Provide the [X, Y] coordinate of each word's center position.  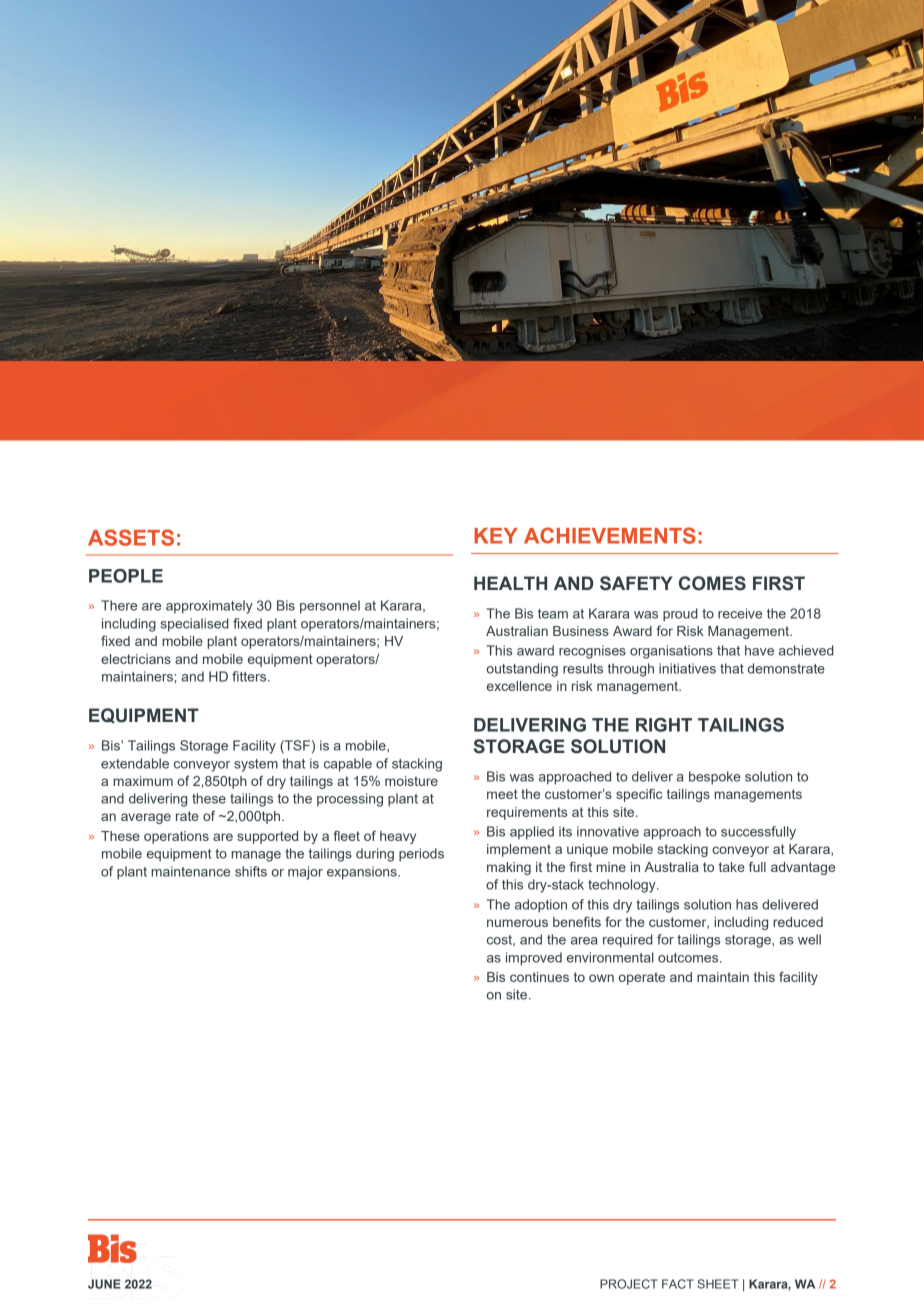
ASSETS [131, 537]
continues [539, 977]
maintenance [190, 871]
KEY [496, 536]
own [601, 978]
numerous [517, 923]
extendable [135, 763]
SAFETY [636, 583]
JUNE [104, 1284]
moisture [411, 781]
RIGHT [664, 725]
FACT [678, 1284]
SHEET [717, 1284]
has [747, 904]
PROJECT [629, 1284]
